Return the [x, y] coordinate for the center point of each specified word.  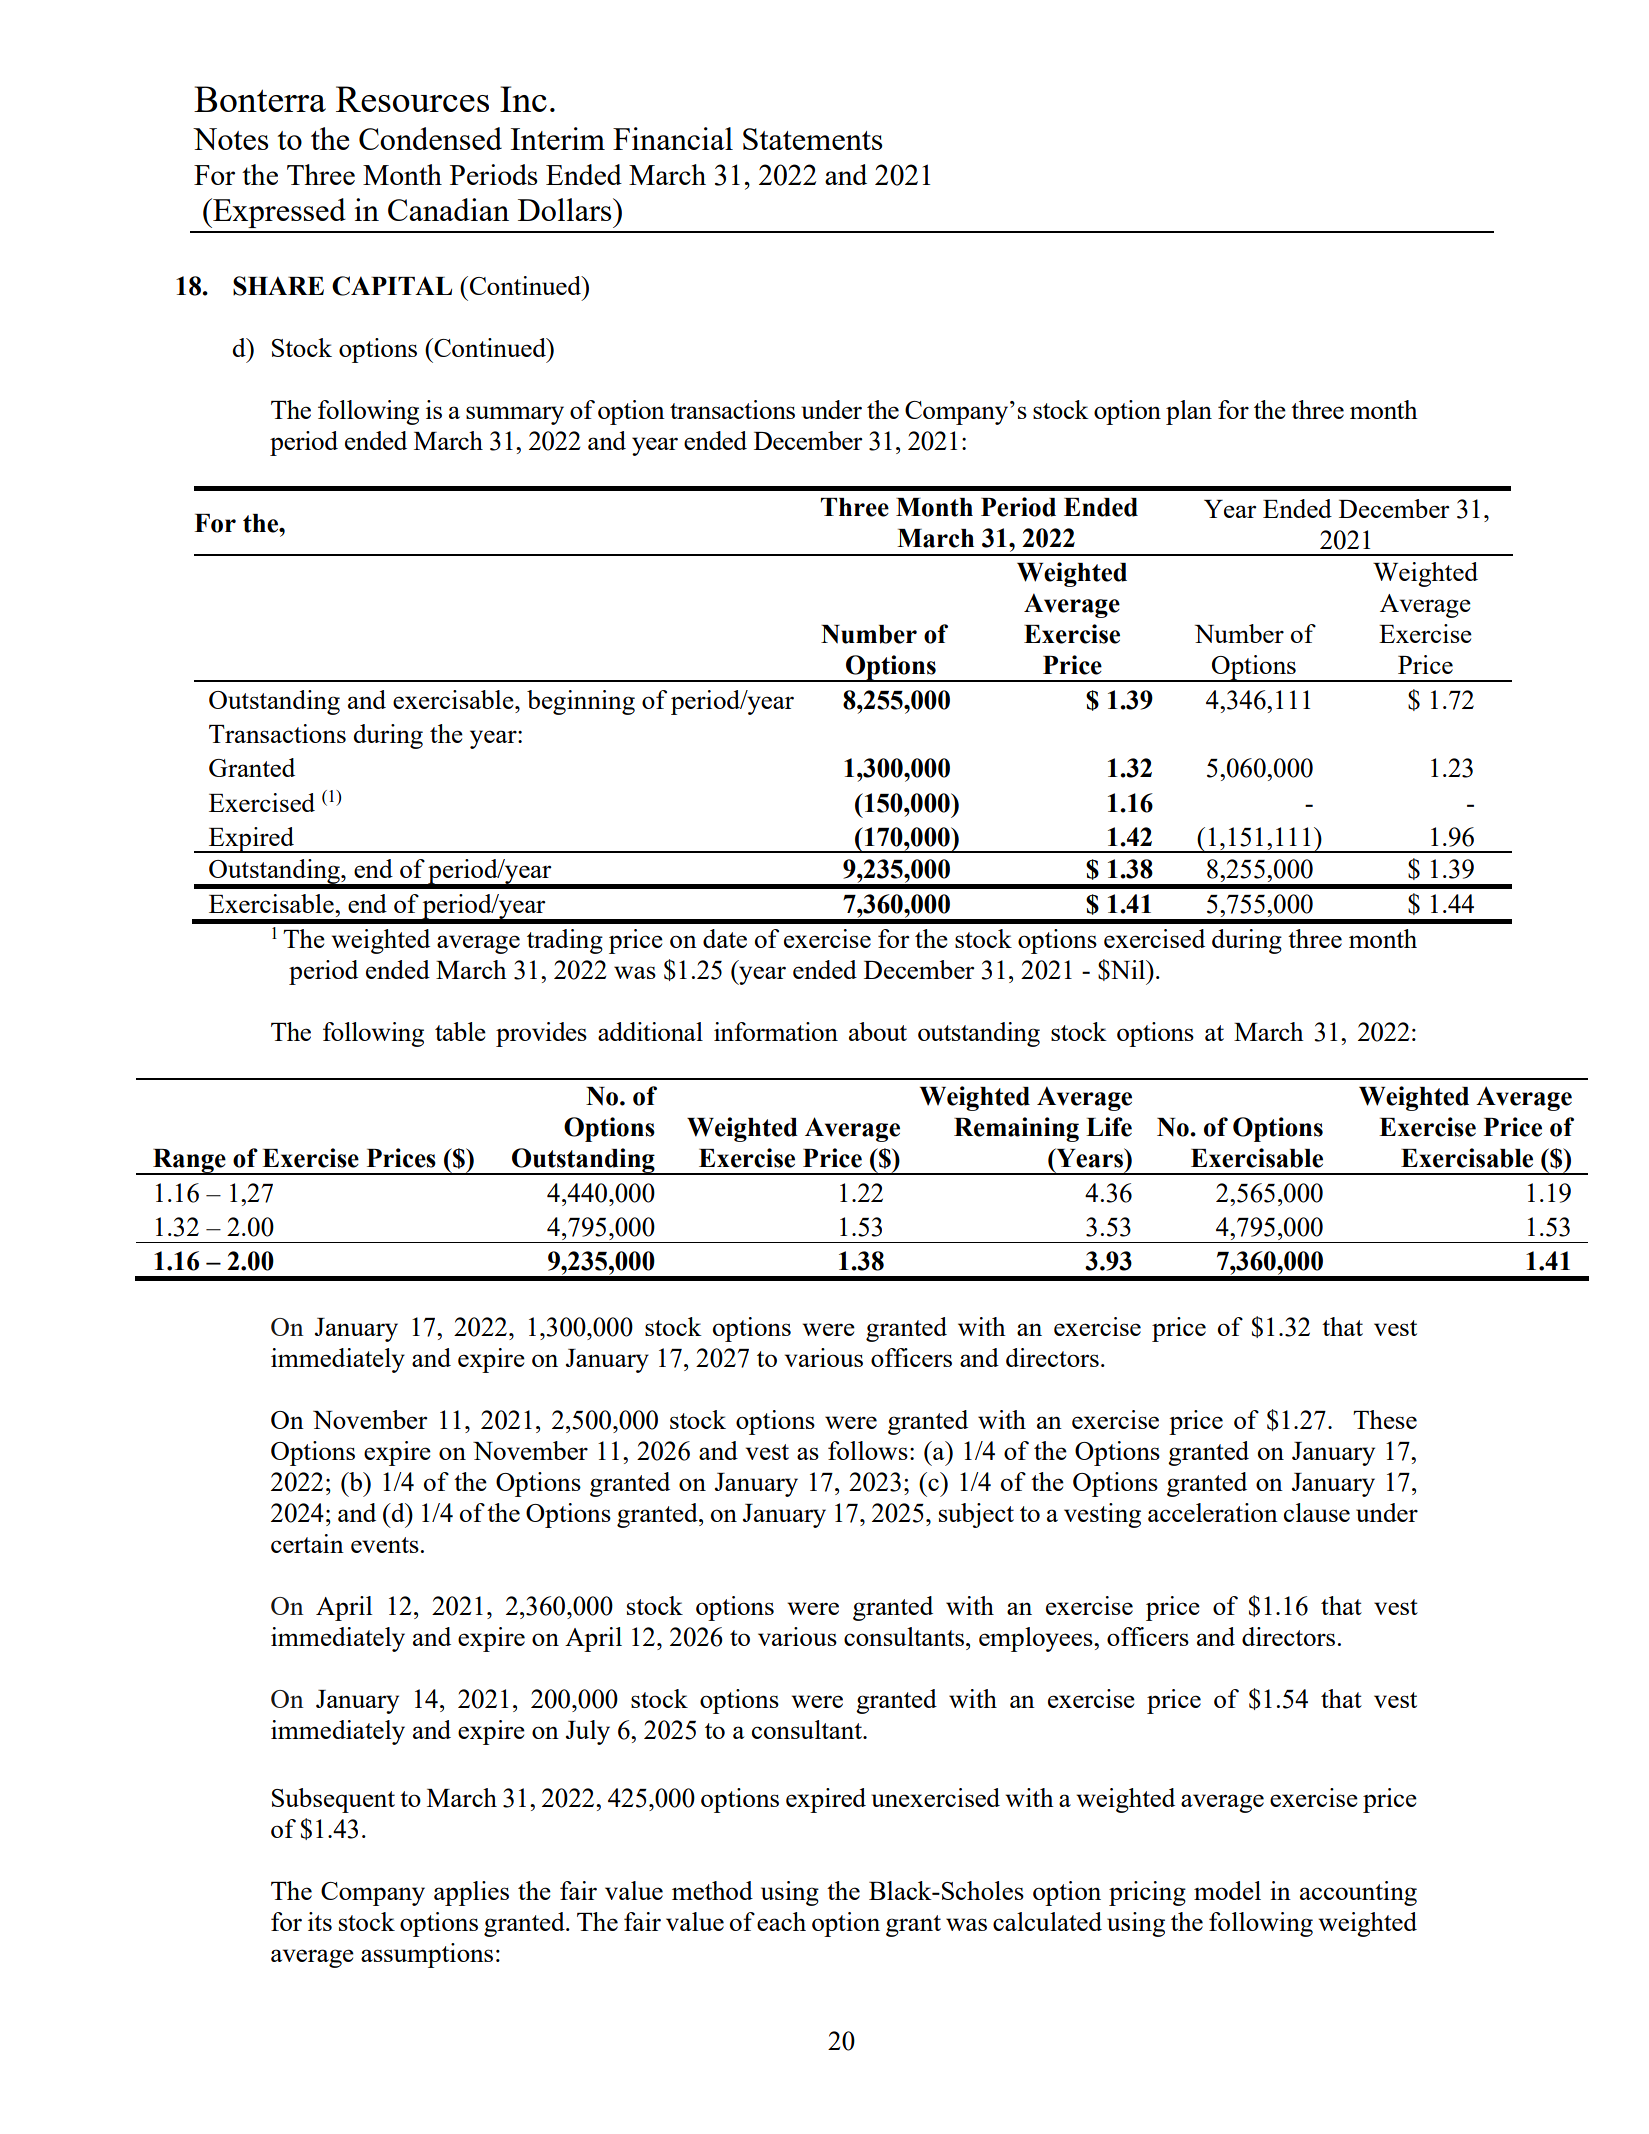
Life [1109, 1127]
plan [1189, 412]
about [878, 1031]
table [460, 1031]
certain [307, 1543]
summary [515, 415]
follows [868, 1450]
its [320, 1921]
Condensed [430, 138]
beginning [581, 702]
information [776, 1031]
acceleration [1213, 1512]
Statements [813, 139]
